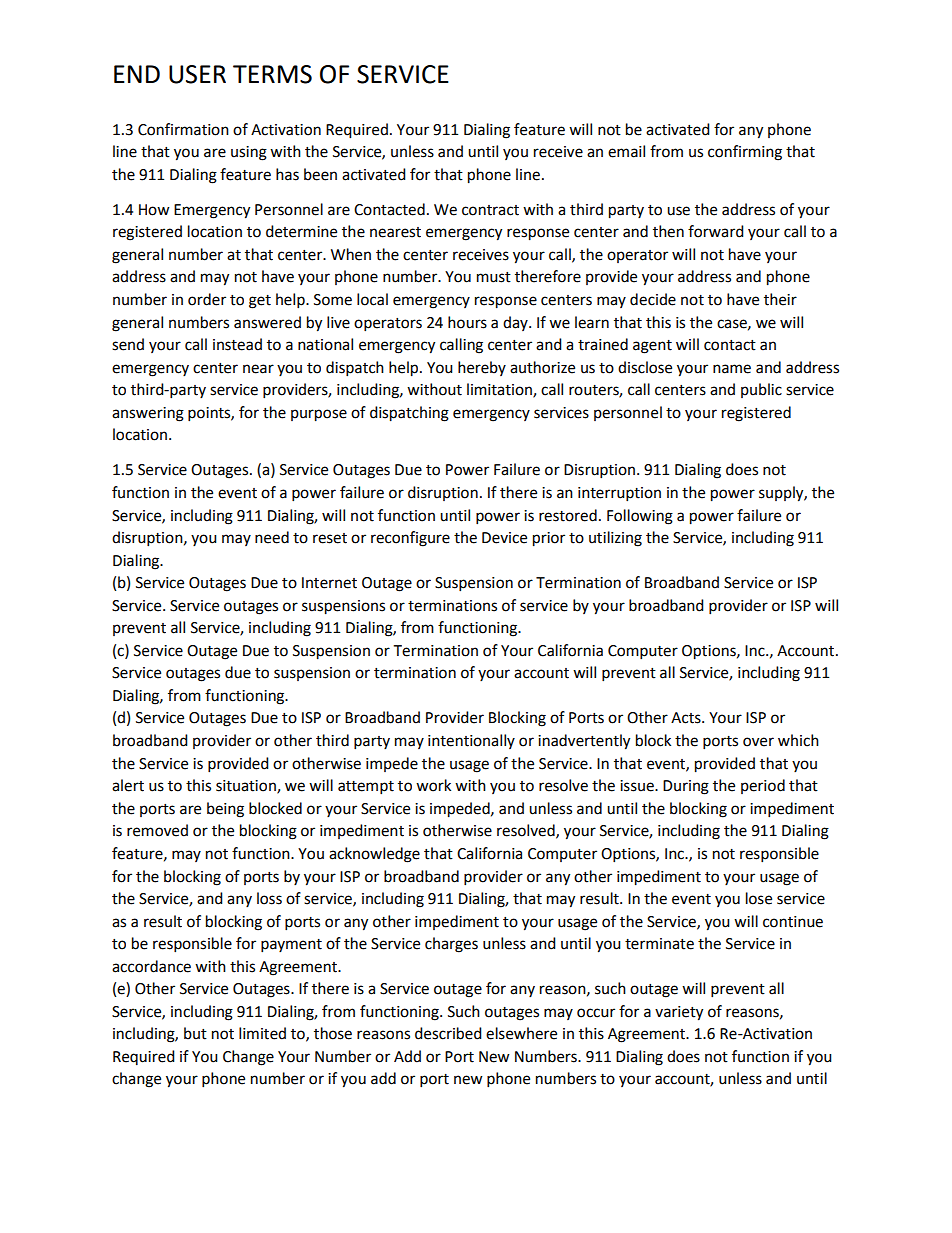  I want to click on answering, so click(148, 414).
